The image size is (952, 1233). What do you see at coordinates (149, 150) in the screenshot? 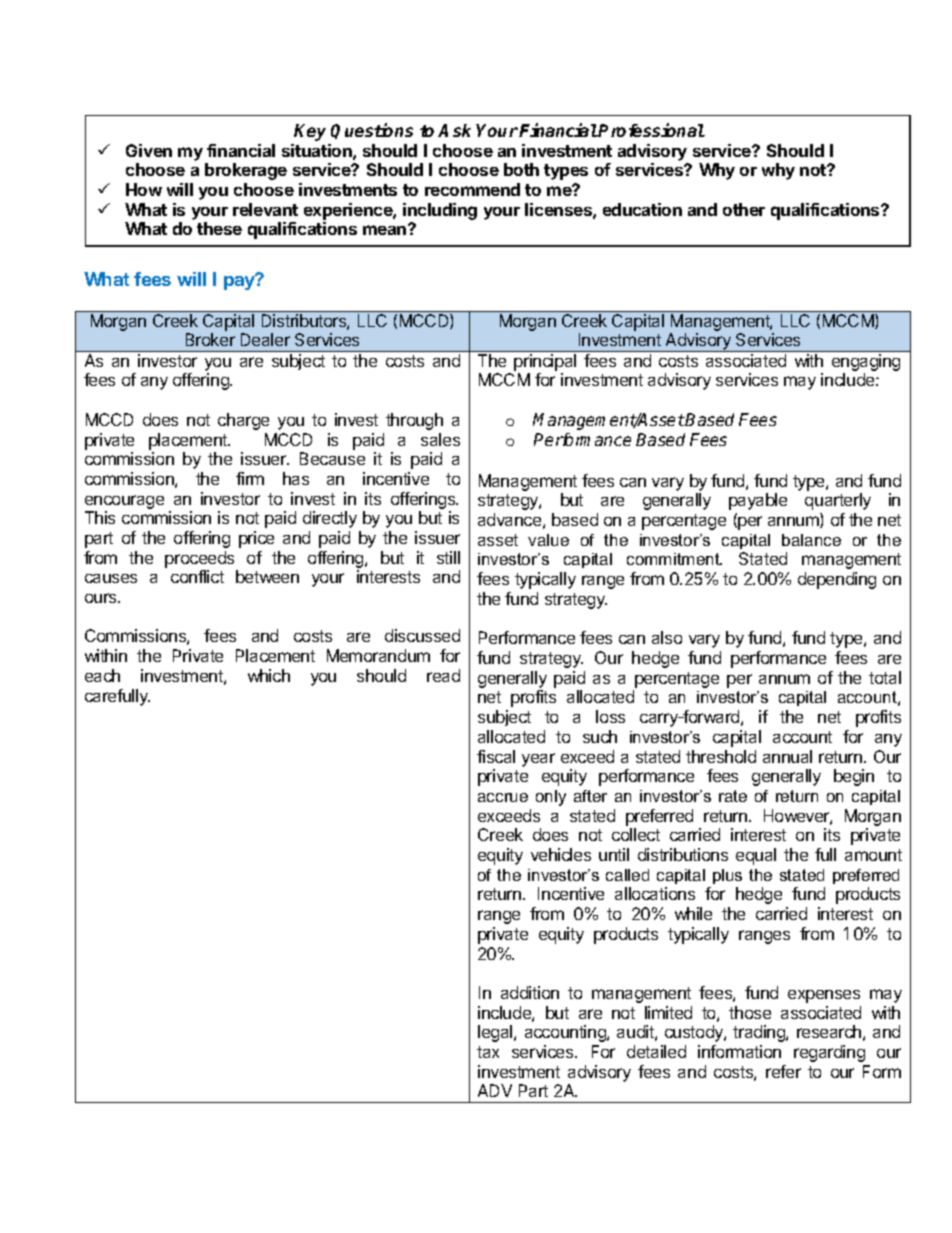
I see `Given` at bounding box center [149, 150].
